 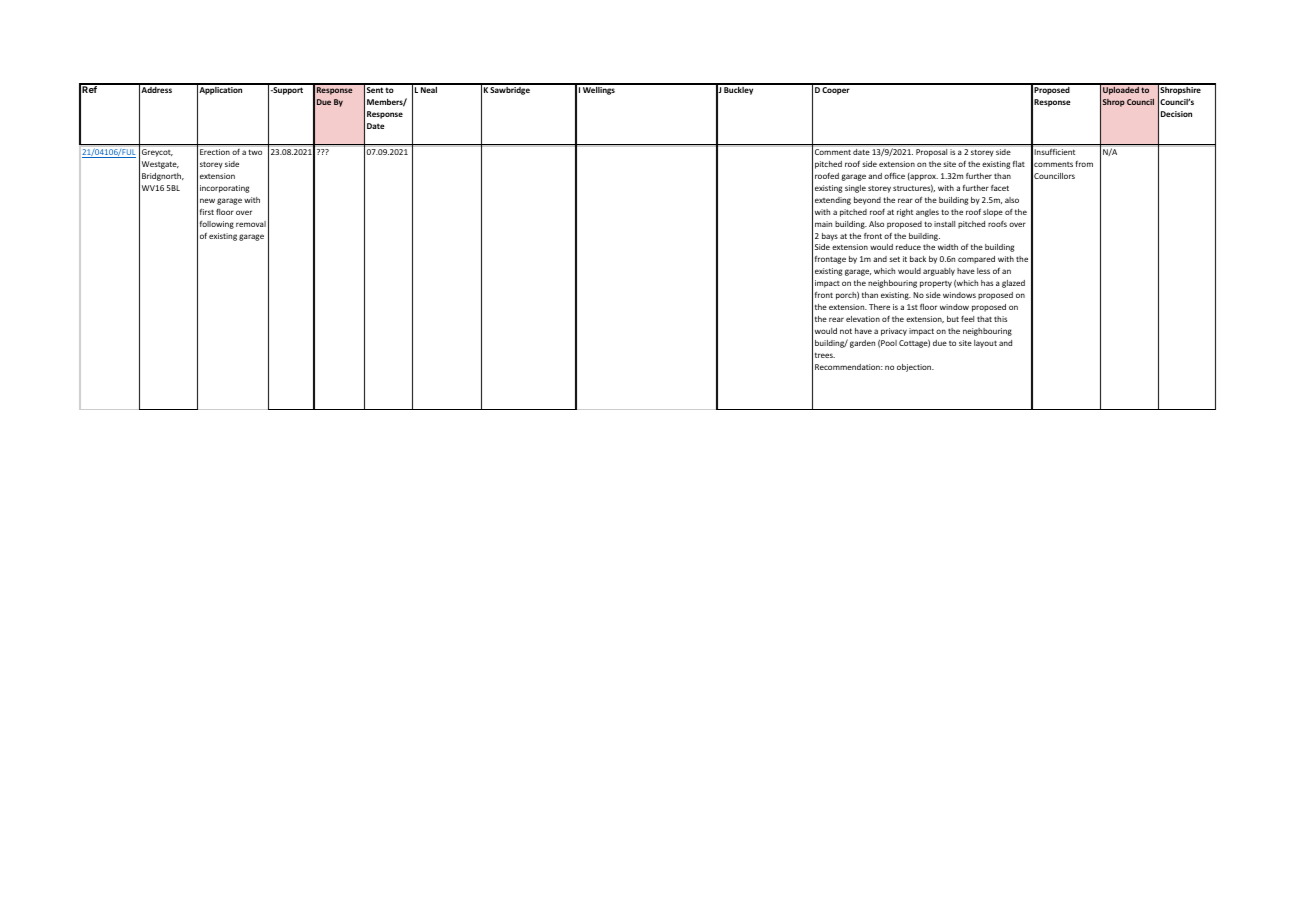 I want to click on glazed, so click(x=1013, y=284).
